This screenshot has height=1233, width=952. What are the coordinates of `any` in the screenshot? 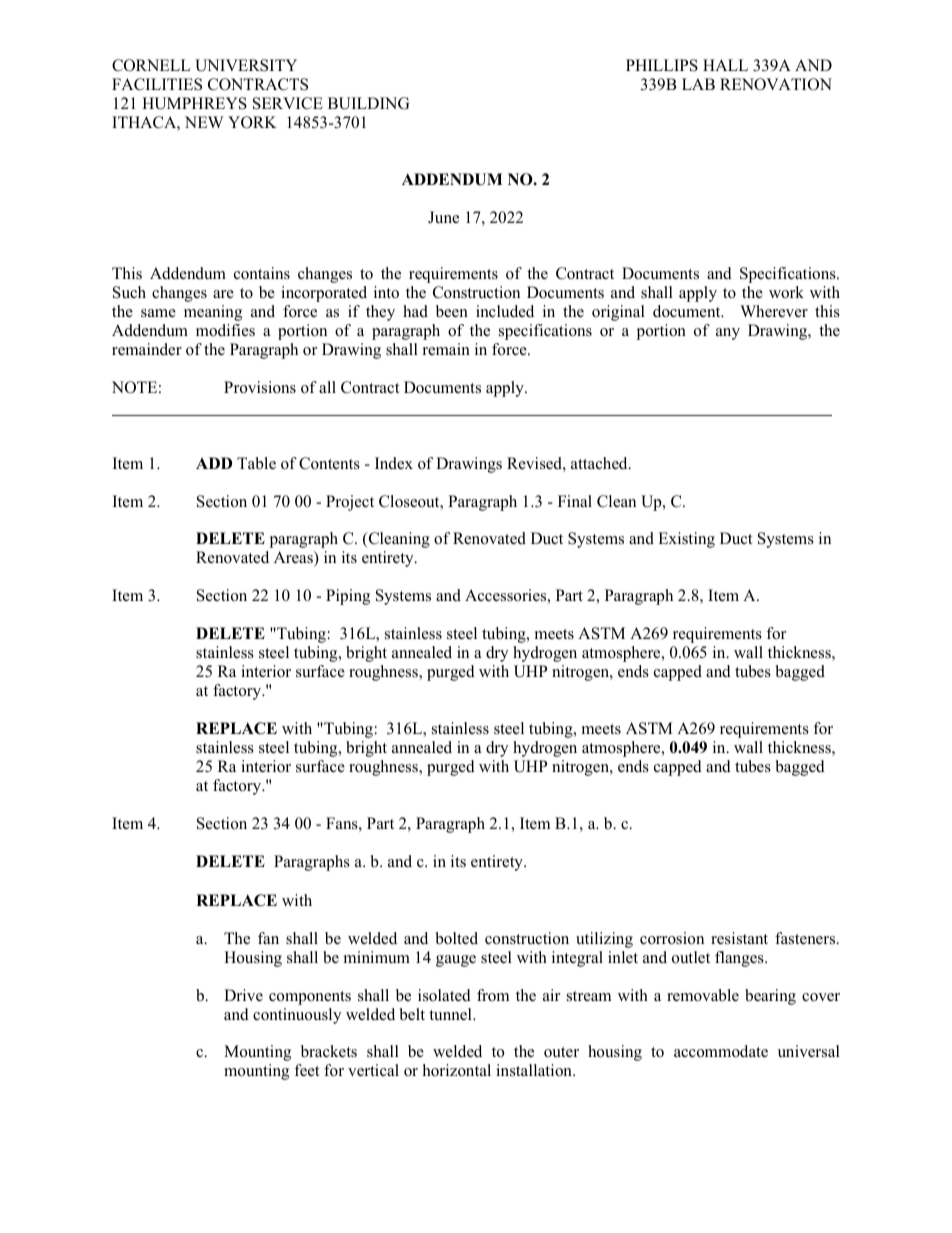 It's located at (728, 334).
